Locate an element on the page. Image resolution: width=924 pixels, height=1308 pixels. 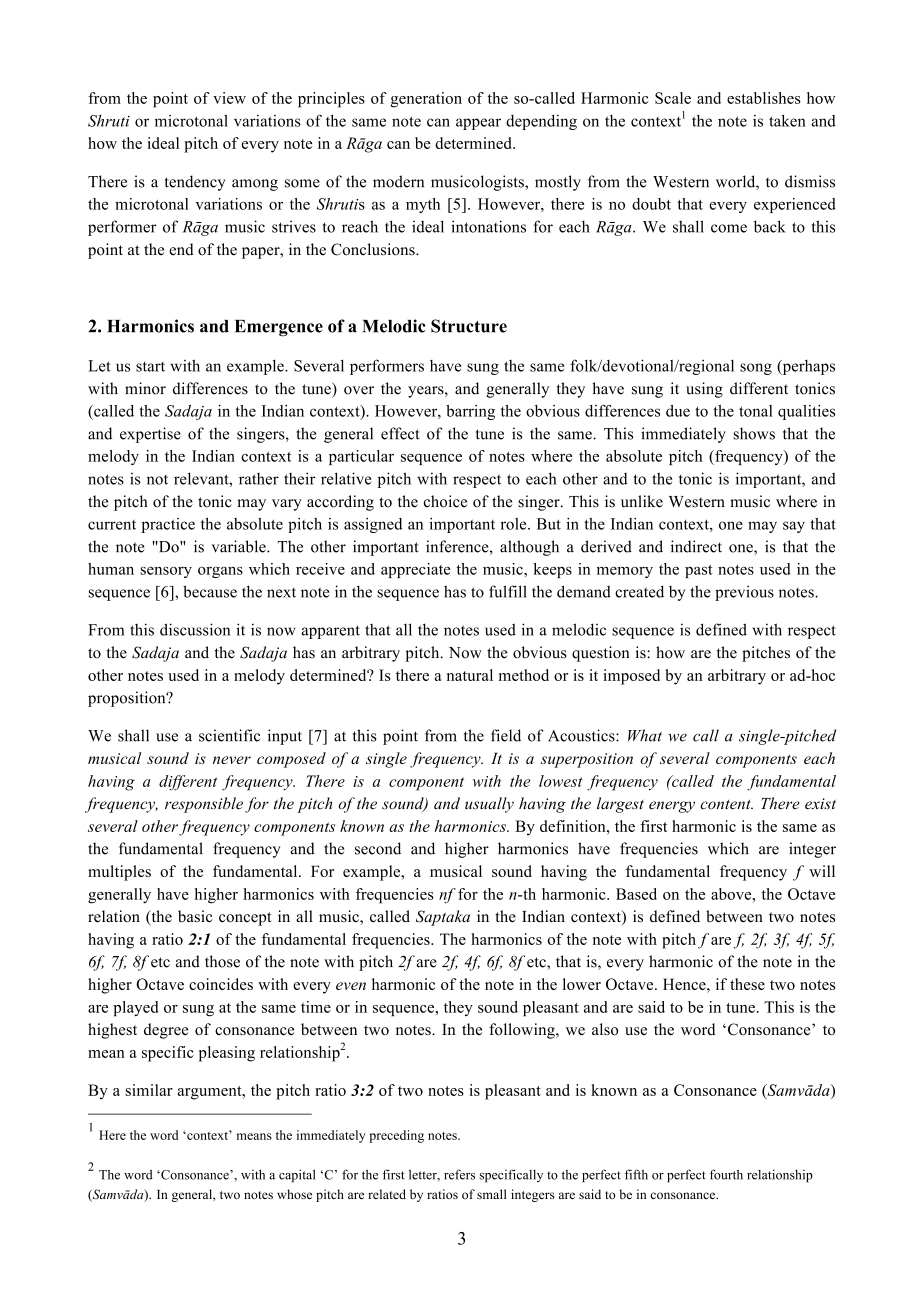
song is located at coordinates (756, 369).
